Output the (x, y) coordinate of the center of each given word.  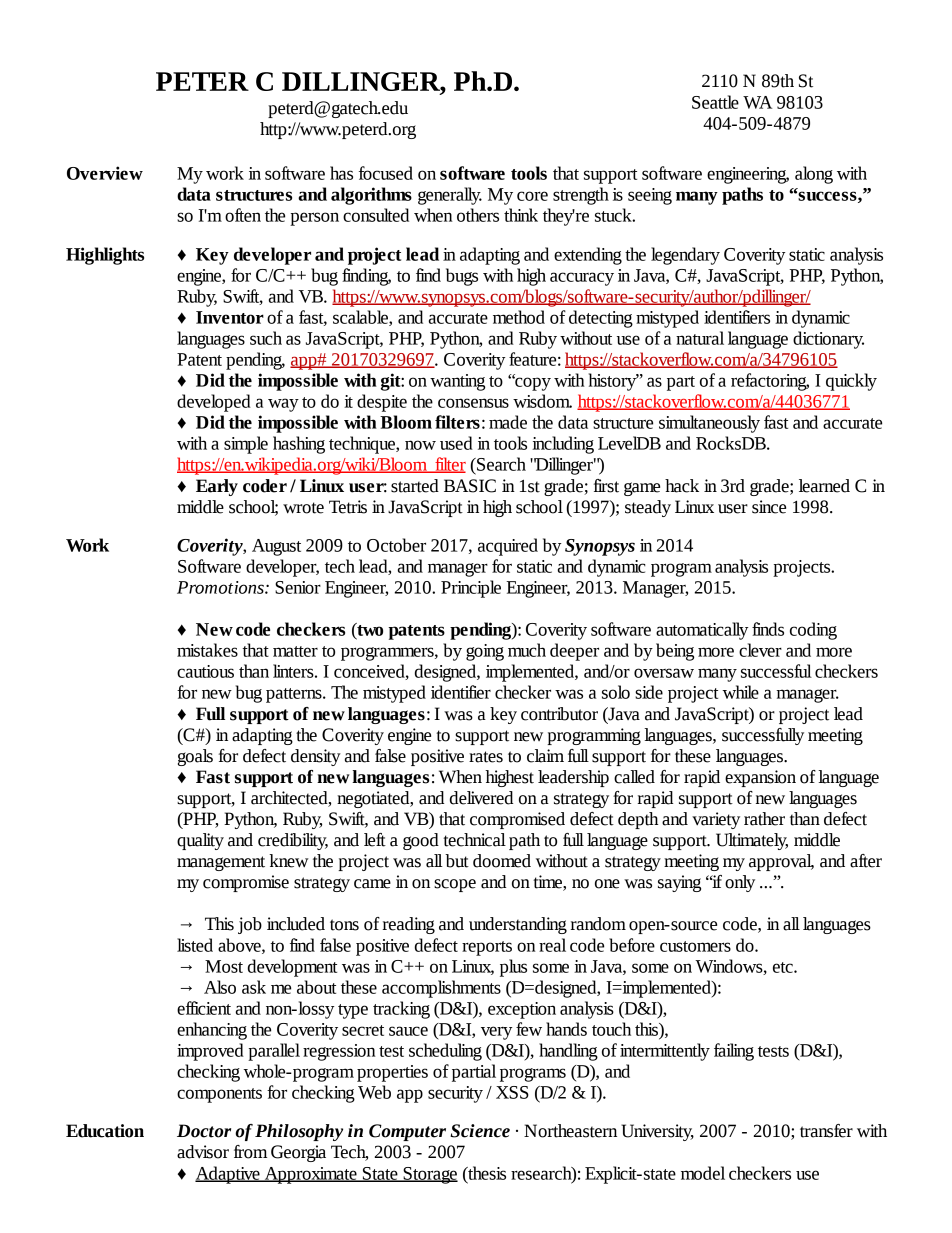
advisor (203, 1152)
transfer (826, 1131)
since (769, 507)
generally (450, 196)
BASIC (470, 486)
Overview (105, 173)
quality (200, 841)
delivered (481, 798)
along (814, 175)
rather (764, 819)
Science (480, 1131)
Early (217, 487)
